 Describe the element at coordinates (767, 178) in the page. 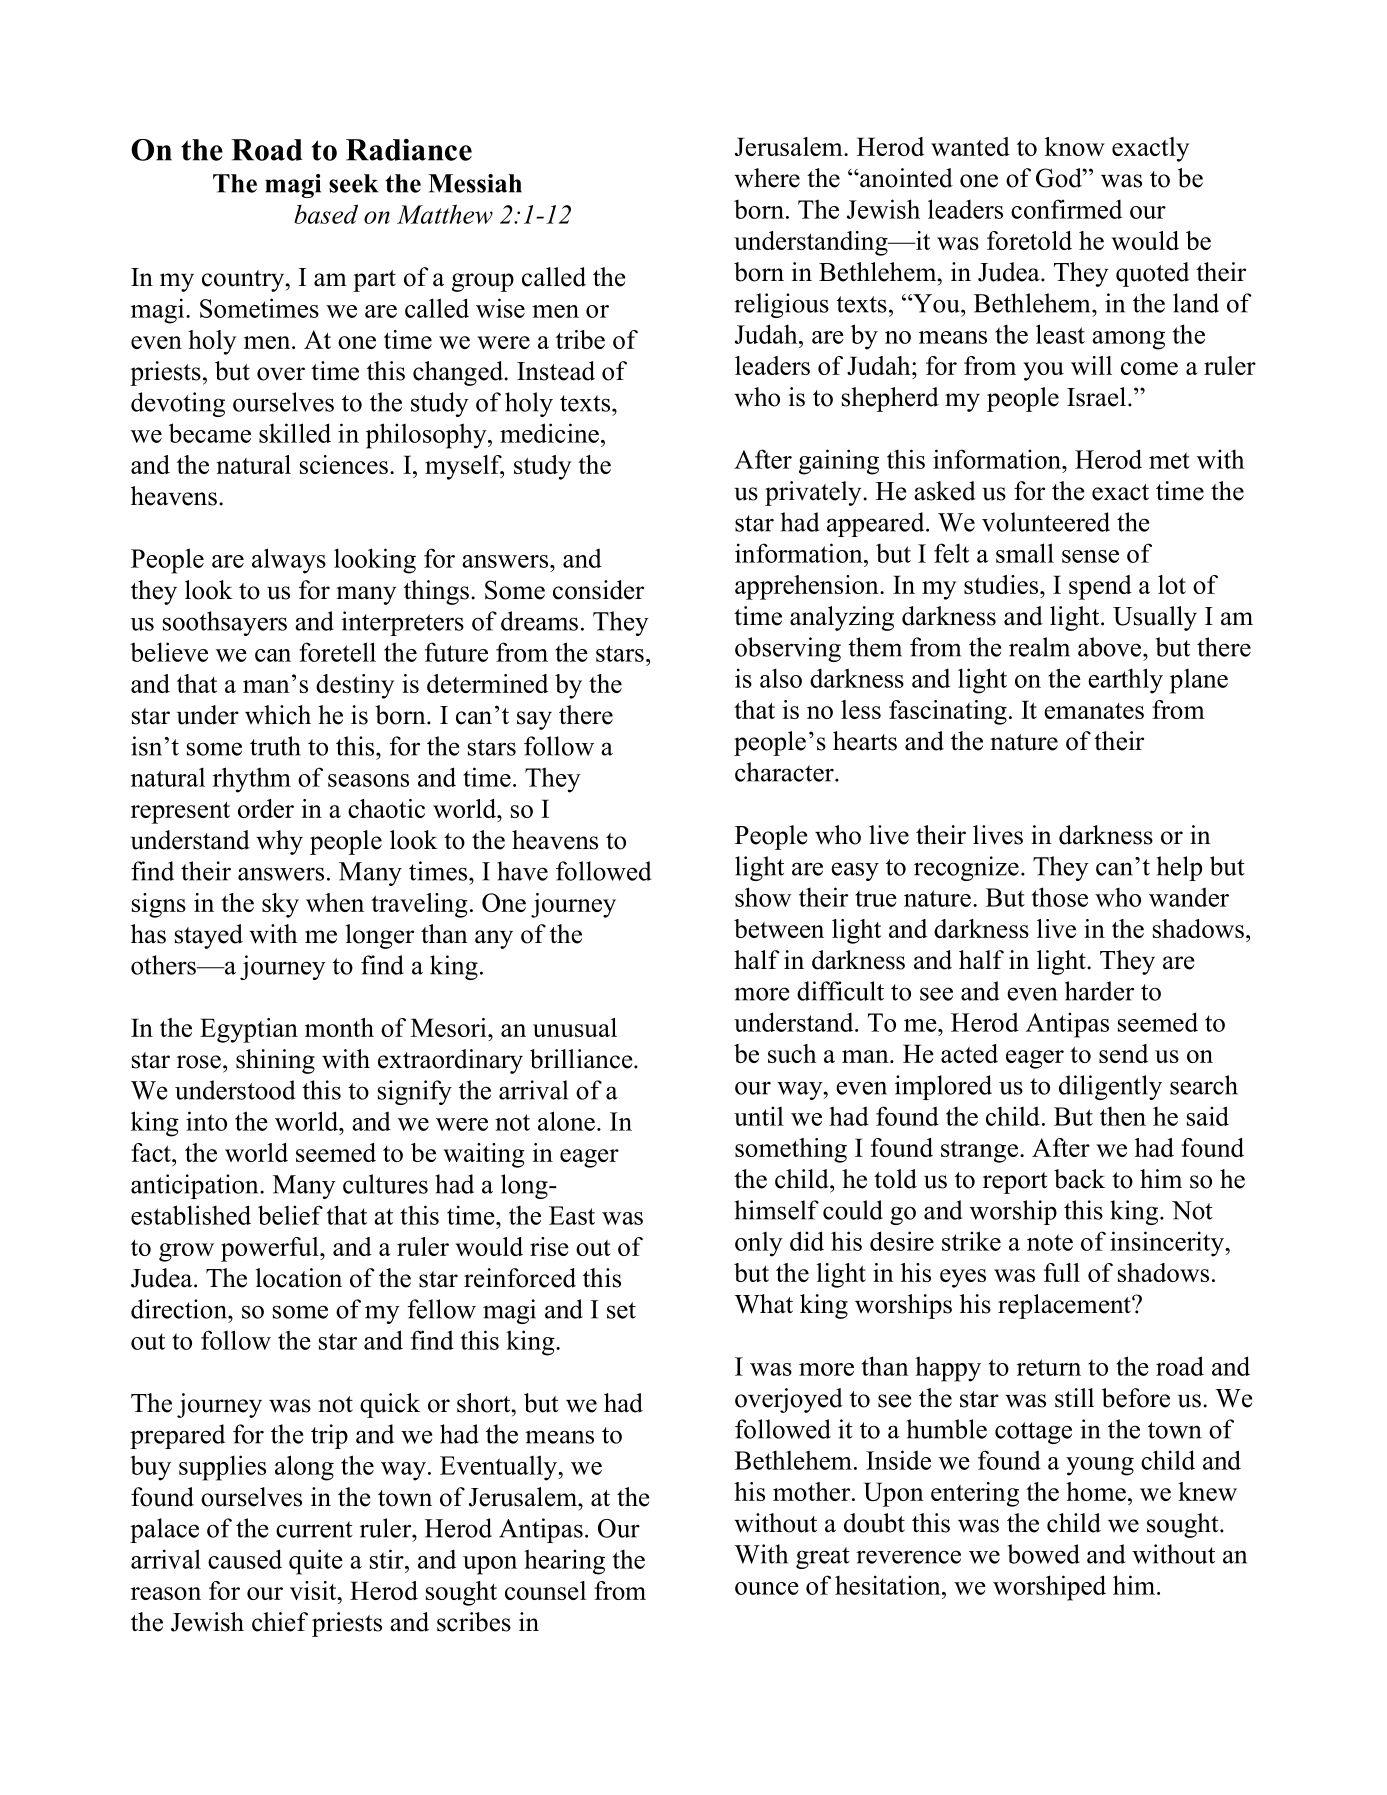

I see `where` at that location.
